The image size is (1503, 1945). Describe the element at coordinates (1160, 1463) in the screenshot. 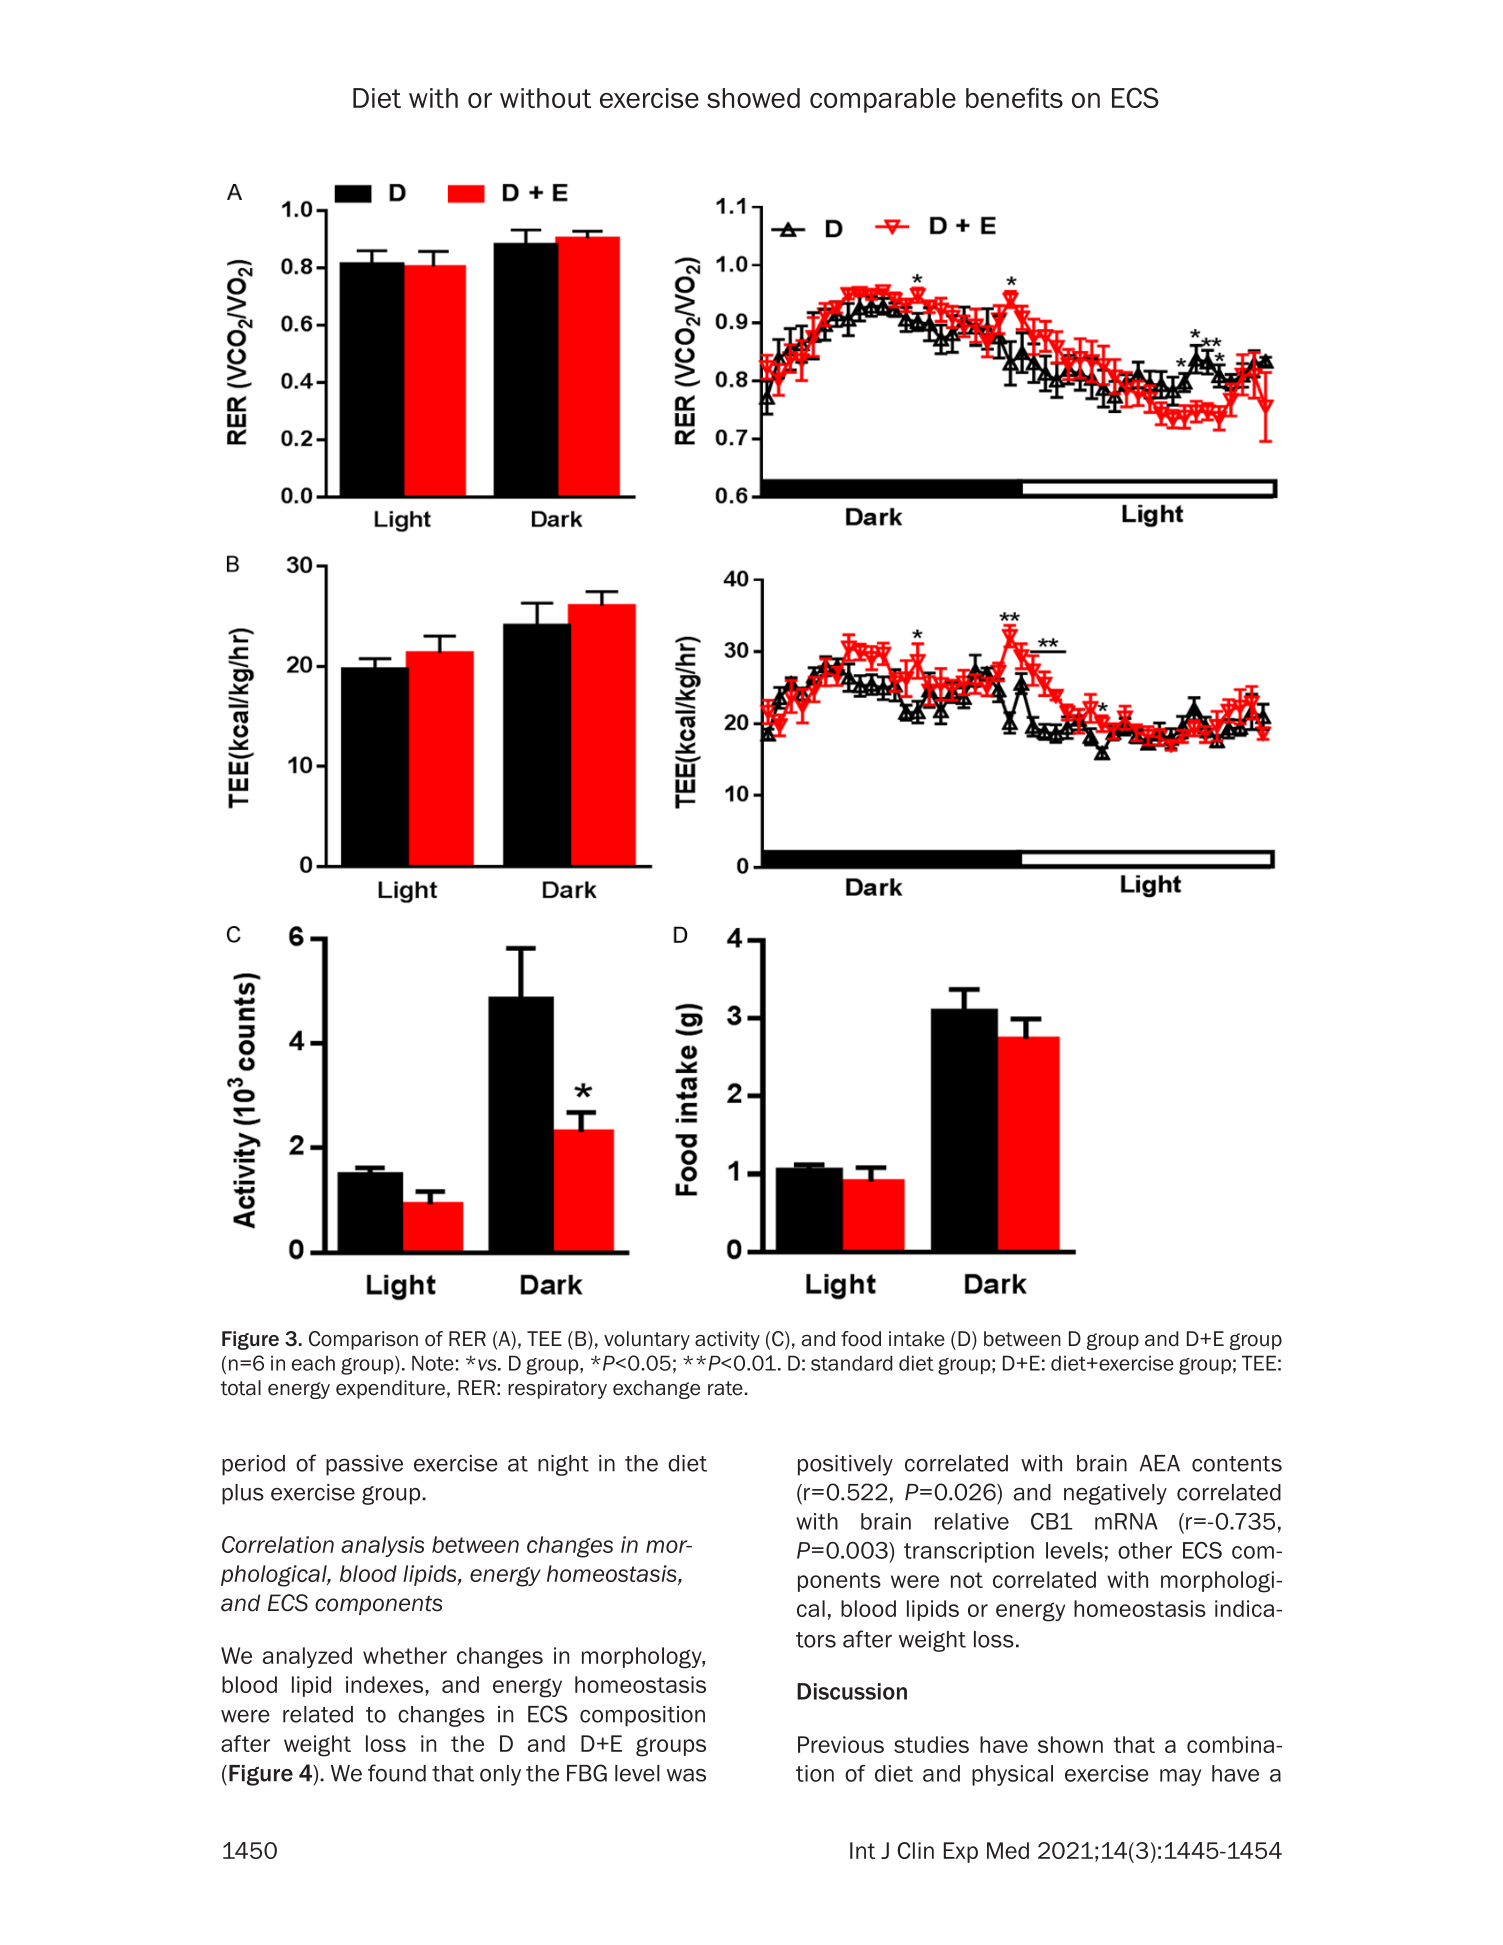

I see `AEA` at that location.
